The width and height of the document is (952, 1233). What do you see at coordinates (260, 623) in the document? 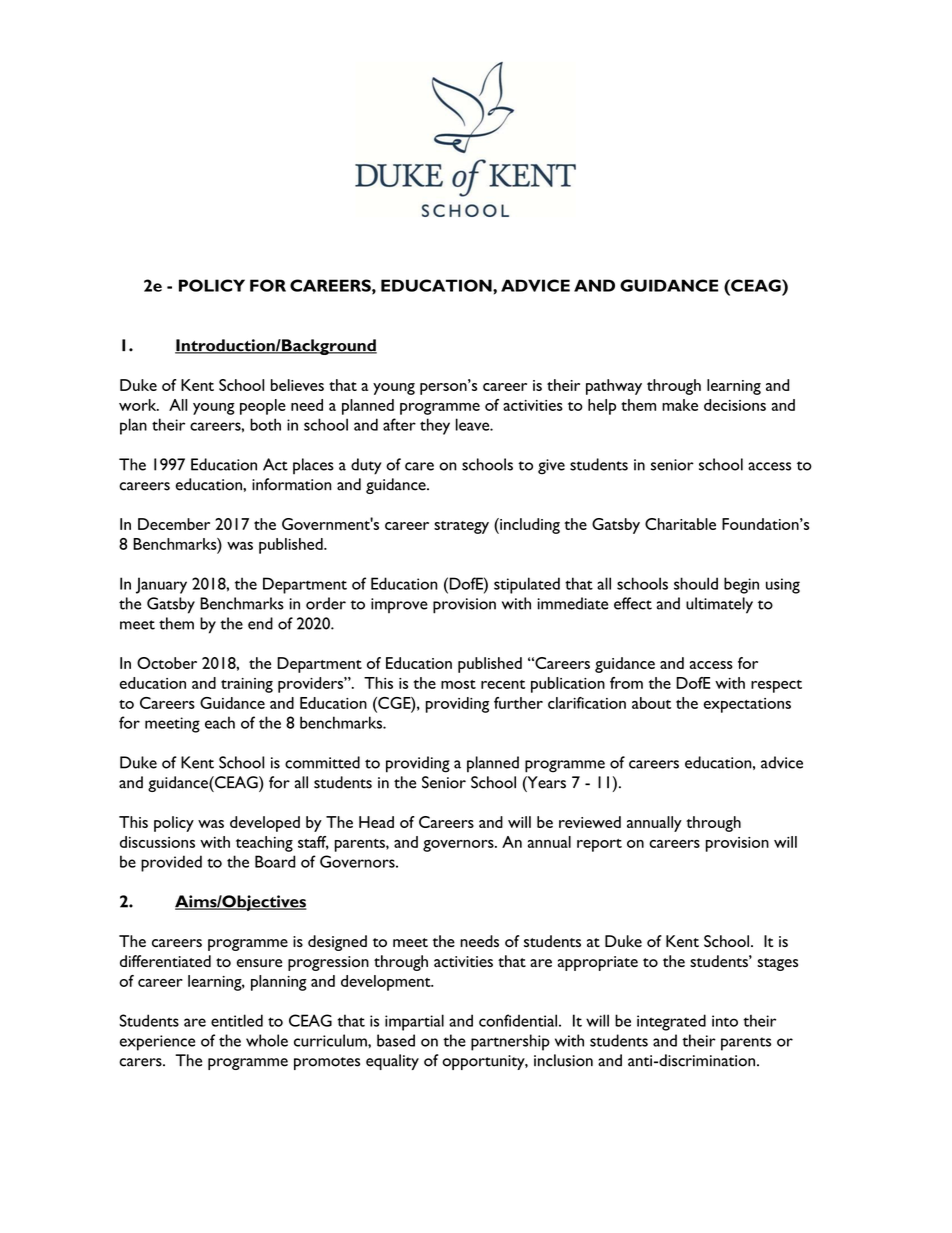
I see `end` at bounding box center [260, 623].
